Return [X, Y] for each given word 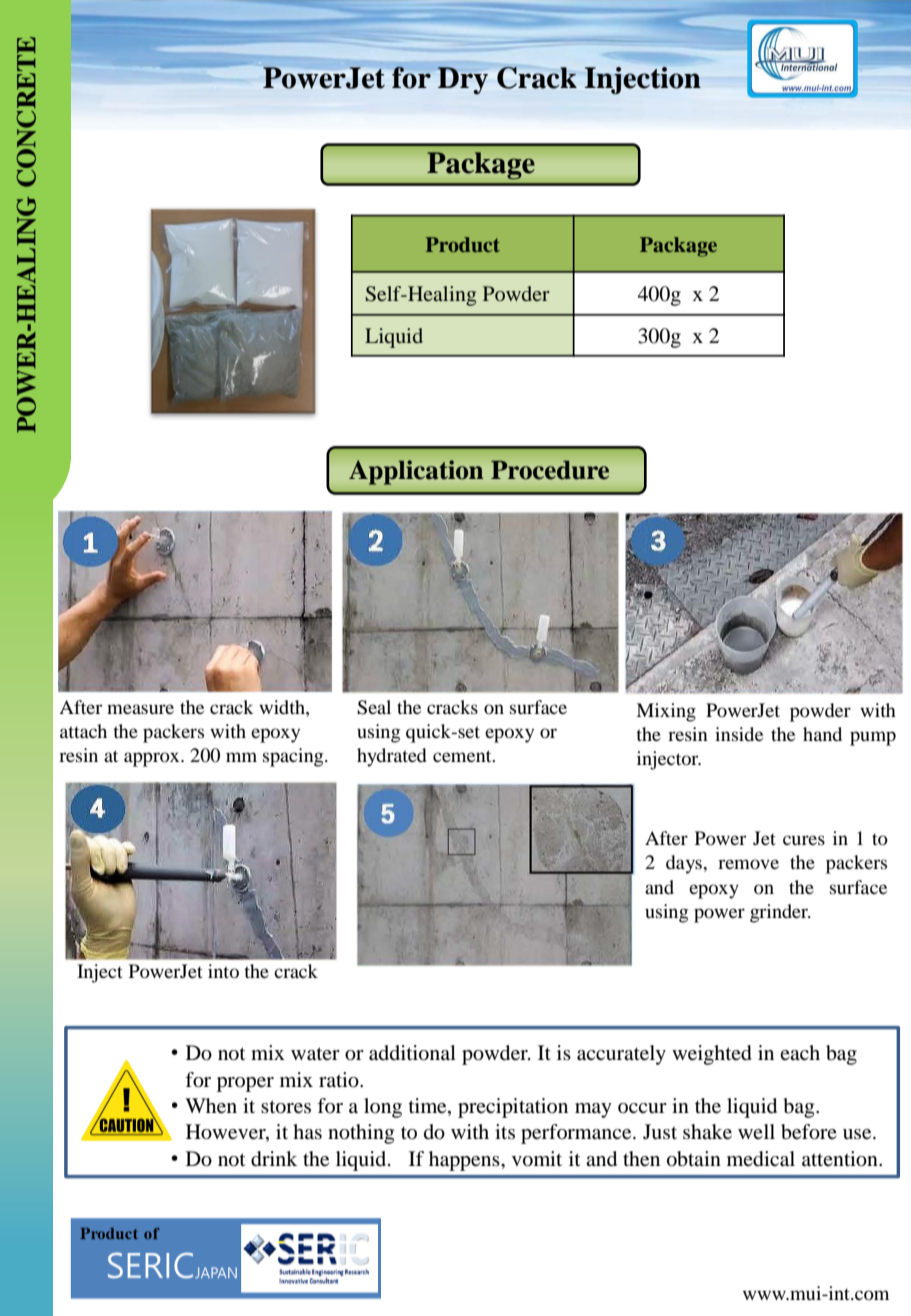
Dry [463, 80]
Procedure [550, 470]
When [211, 1106]
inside [739, 734]
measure [140, 709]
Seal [374, 707]
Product [463, 244]
